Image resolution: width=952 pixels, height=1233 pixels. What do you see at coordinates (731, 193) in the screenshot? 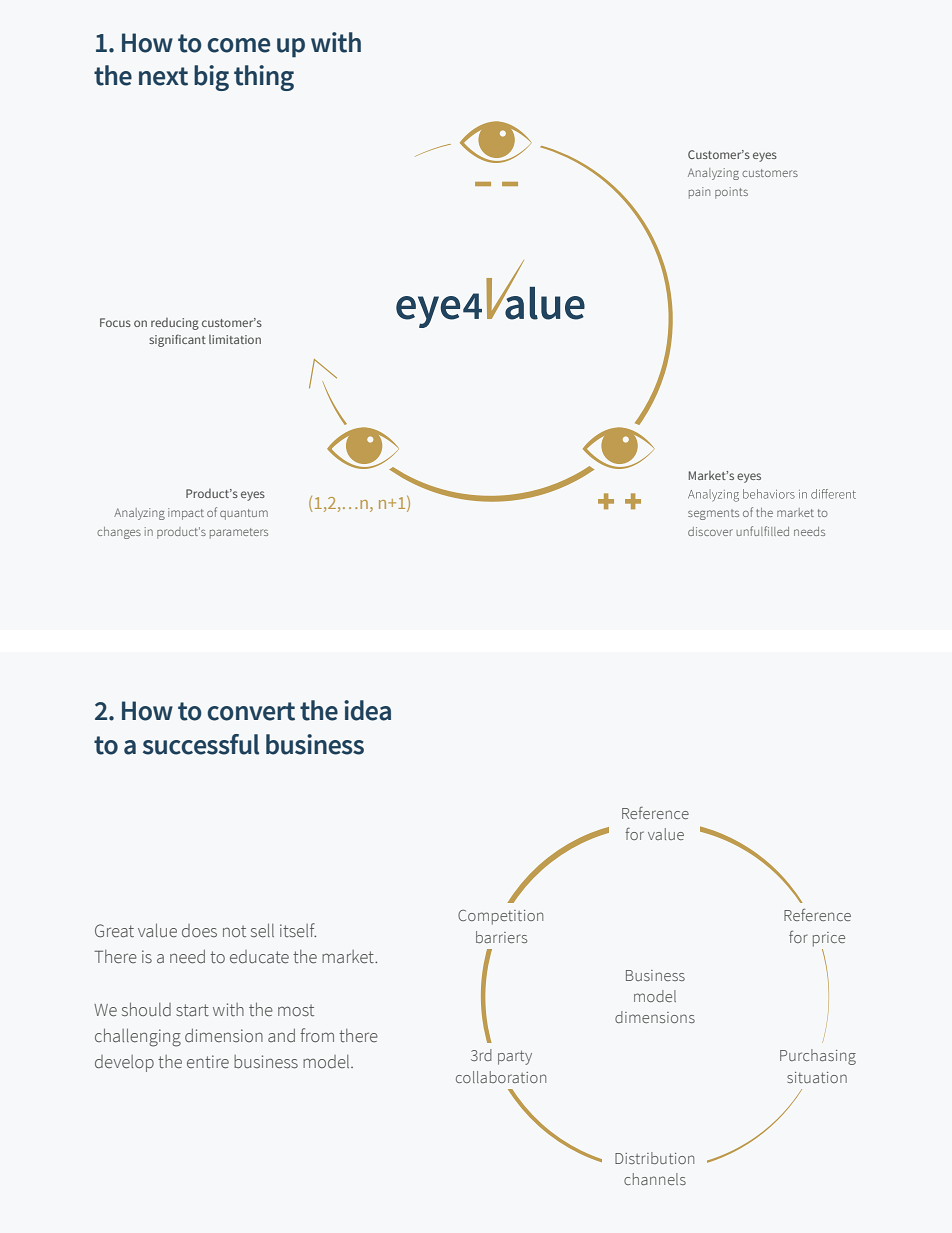
I see `points` at bounding box center [731, 193].
